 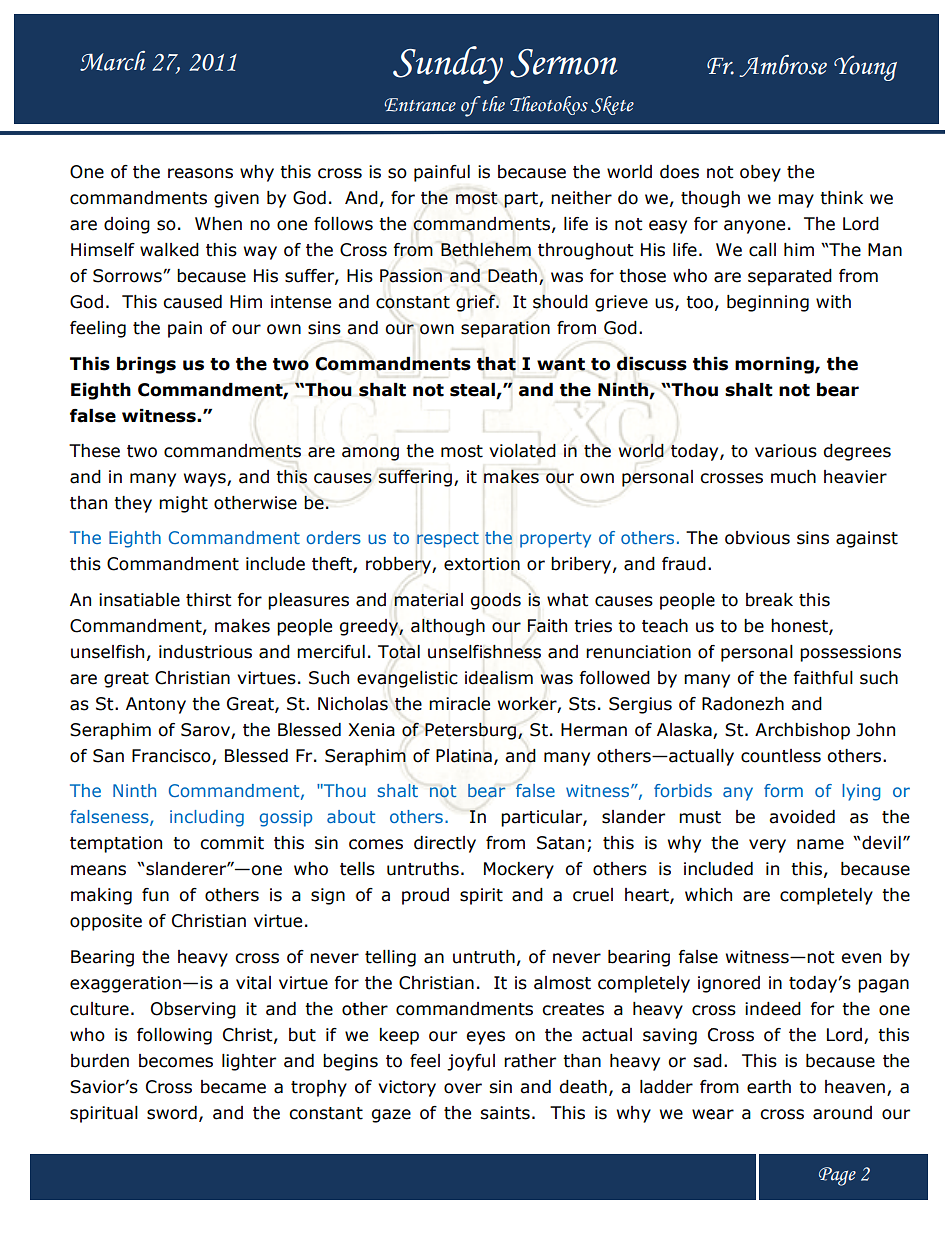 What do you see at coordinates (174, 1036) in the page?
I see `following` at bounding box center [174, 1036].
